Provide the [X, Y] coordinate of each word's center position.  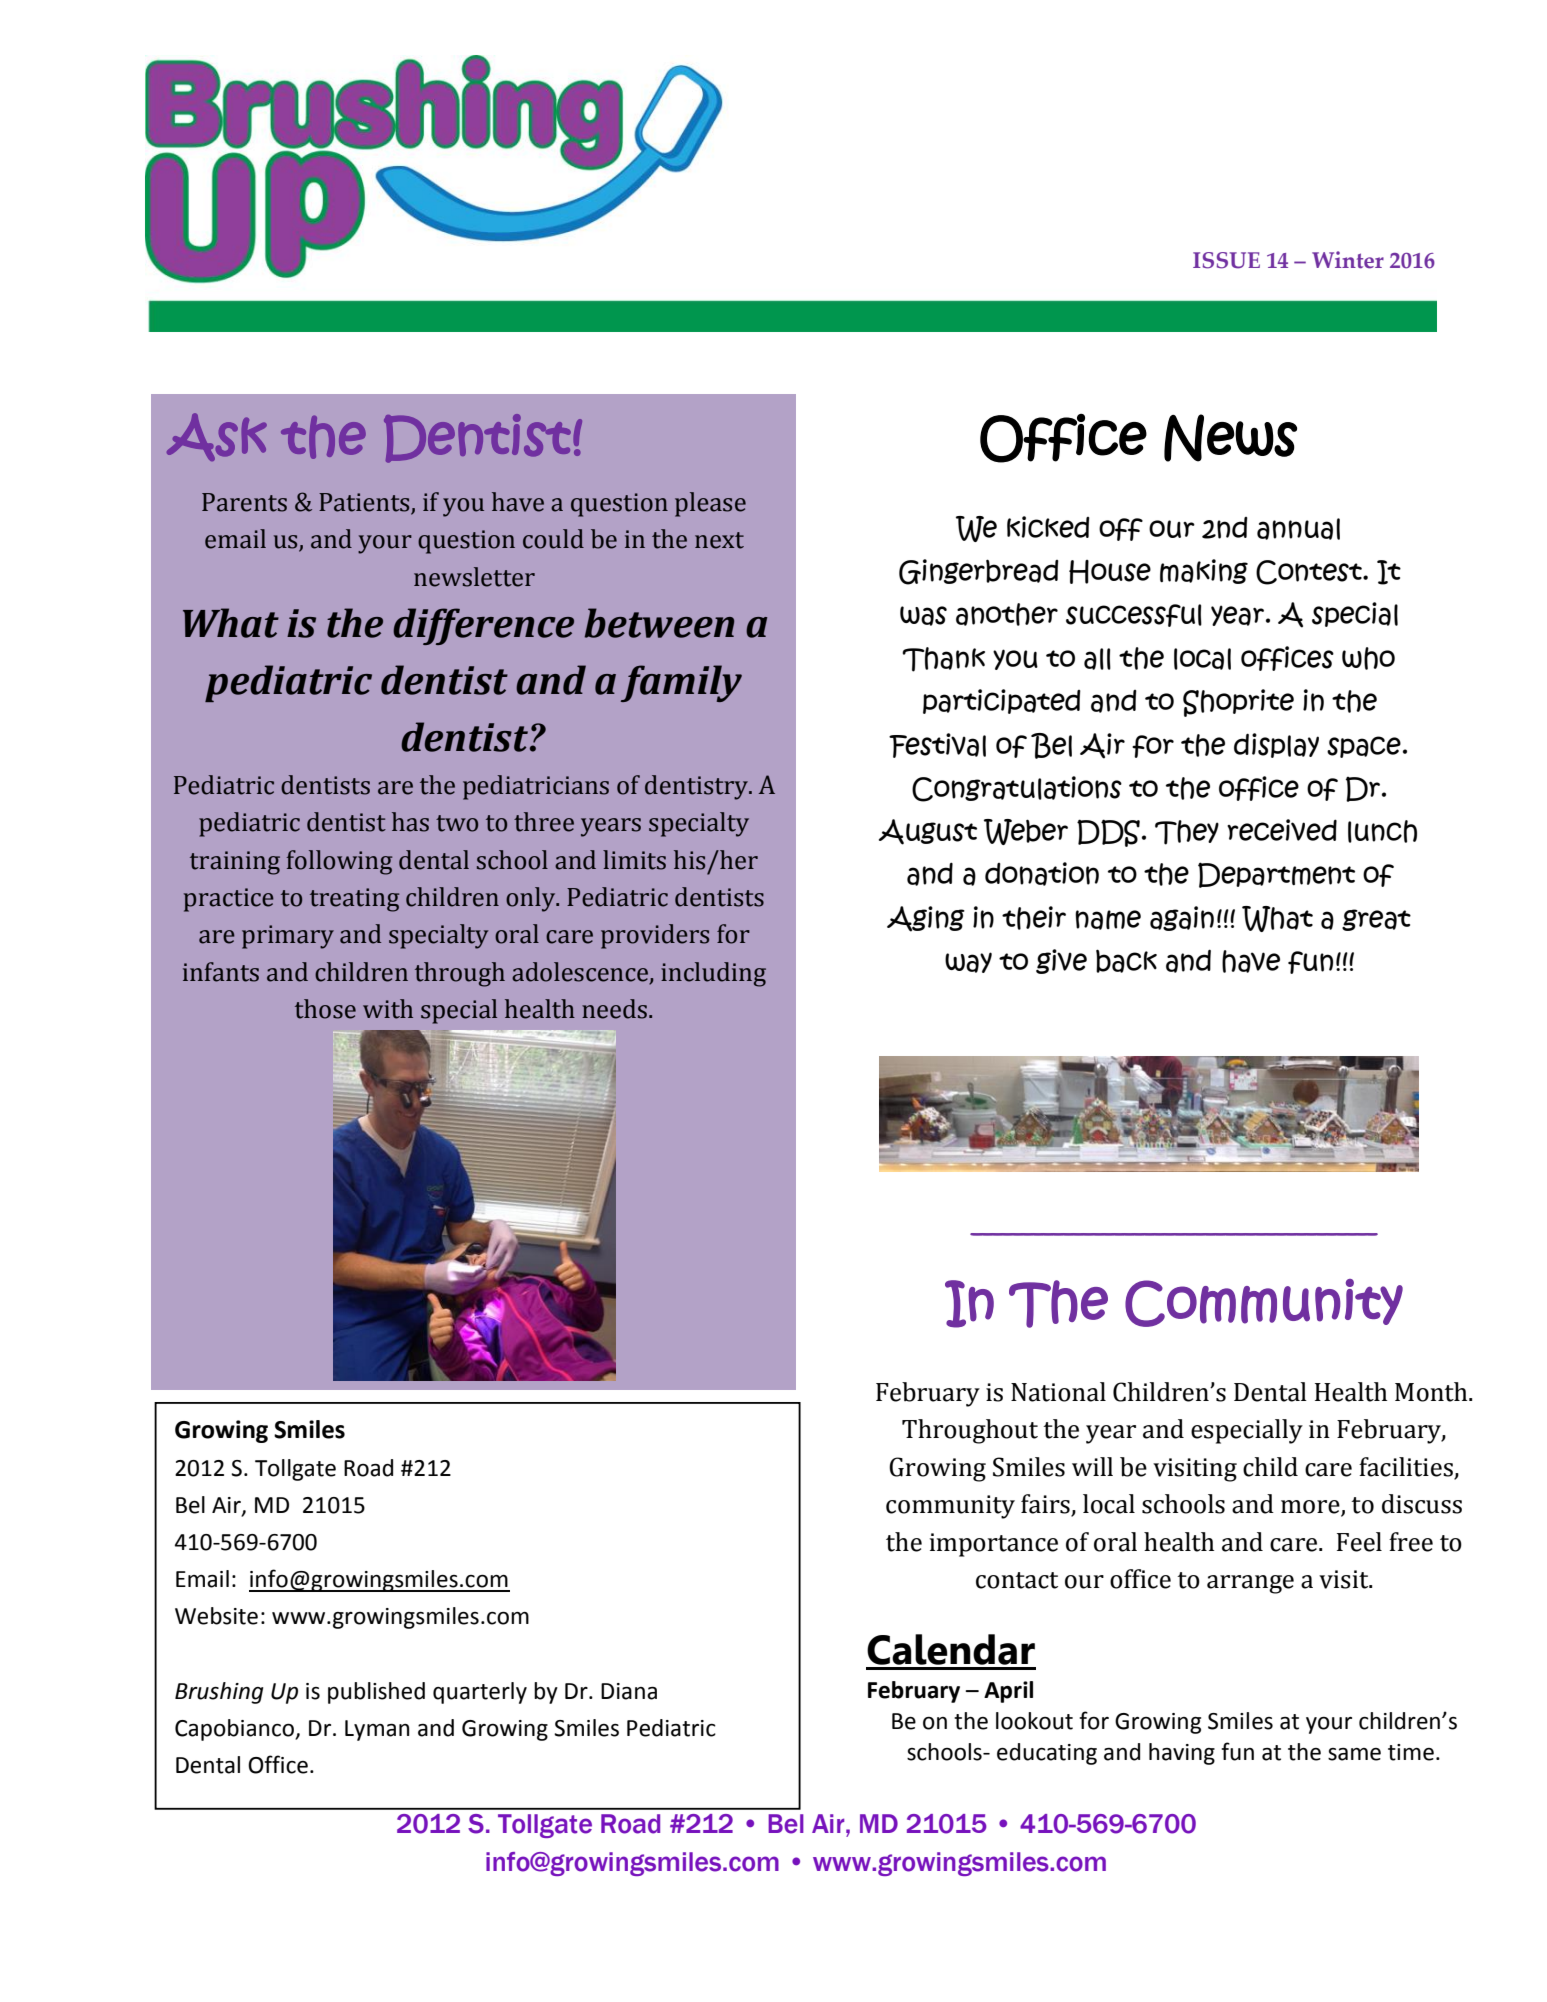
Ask [217, 437]
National [1058, 1392]
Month [1432, 1392]
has [410, 822]
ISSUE [1226, 260]
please [710, 504]
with [388, 1009]
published [376, 1693]
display [1276, 745]
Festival [937, 745]
